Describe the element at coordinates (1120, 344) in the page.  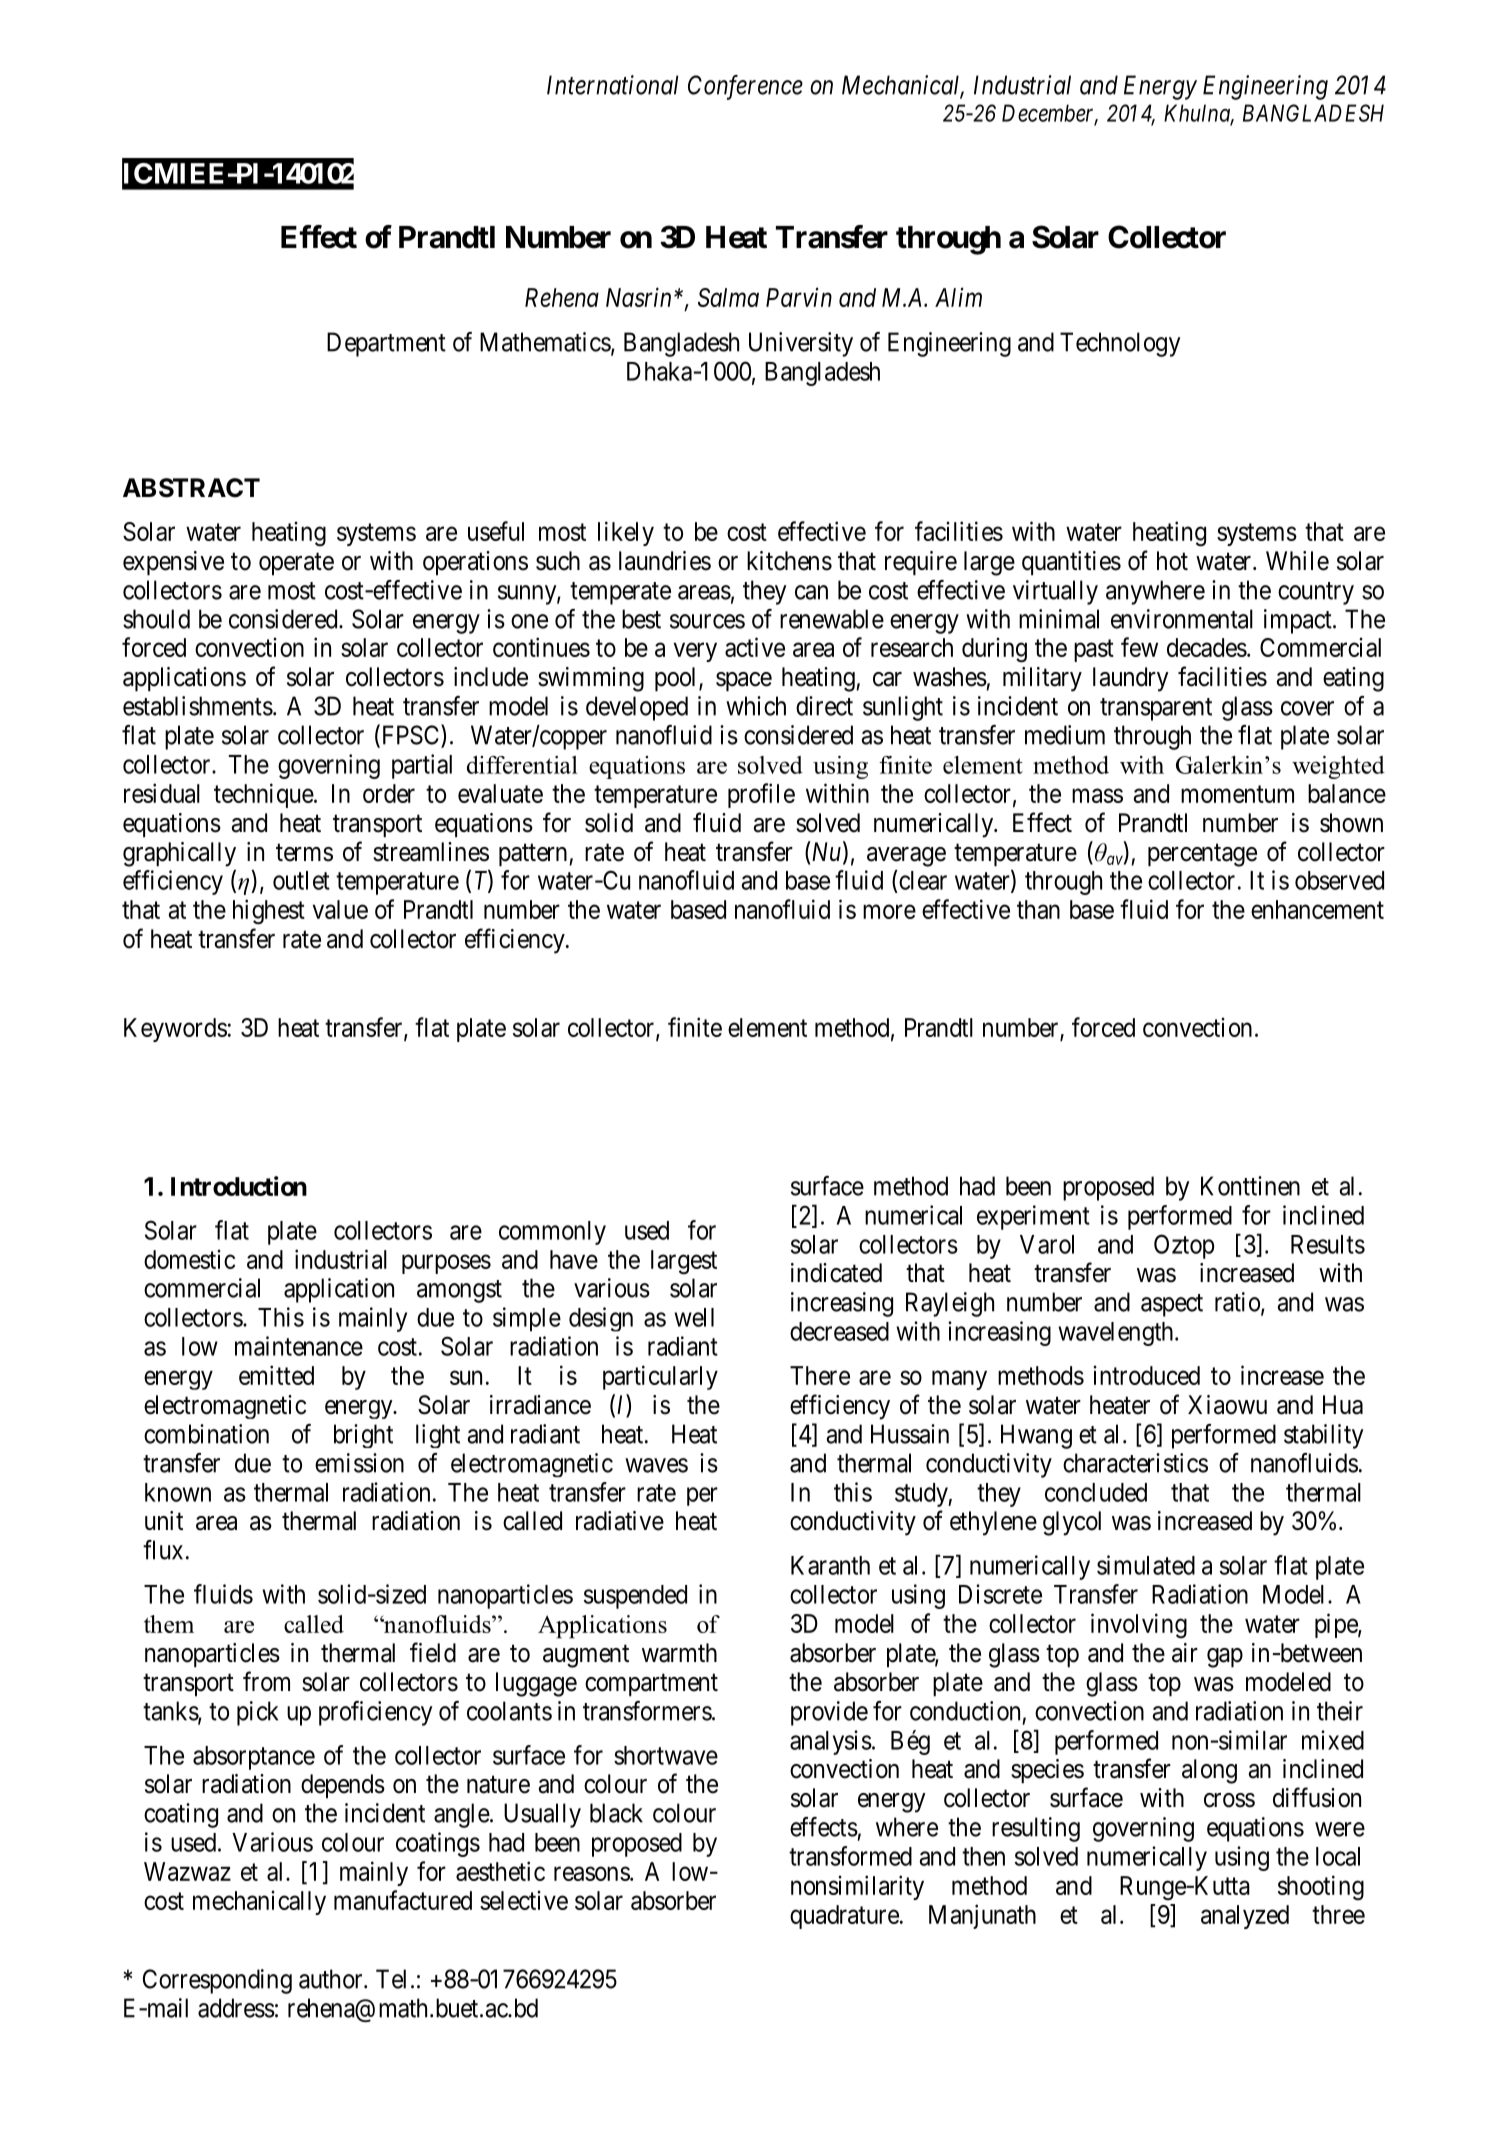
I see `Technology` at that location.
